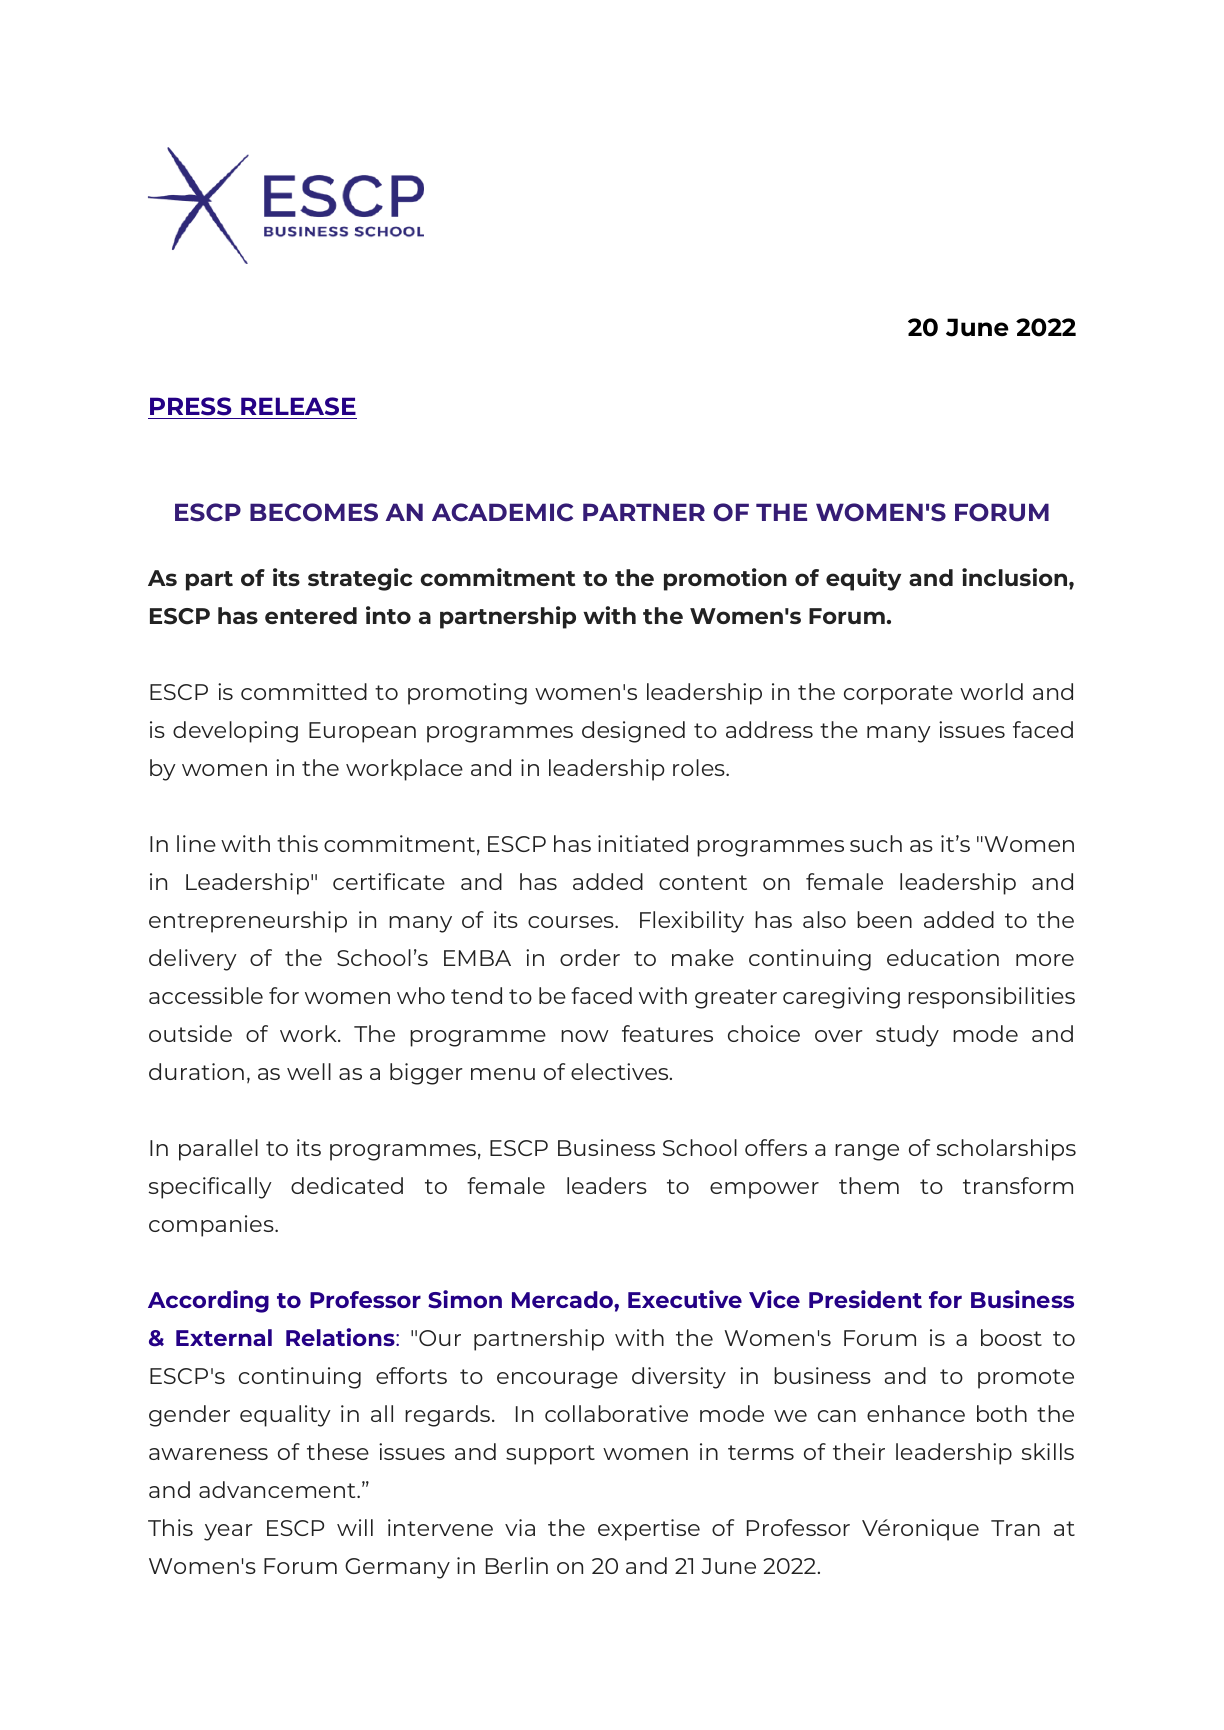 Image resolution: width=1224 pixels, height=1730 pixels. Describe the element at coordinates (304, 691) in the screenshot. I see `committed` at that location.
